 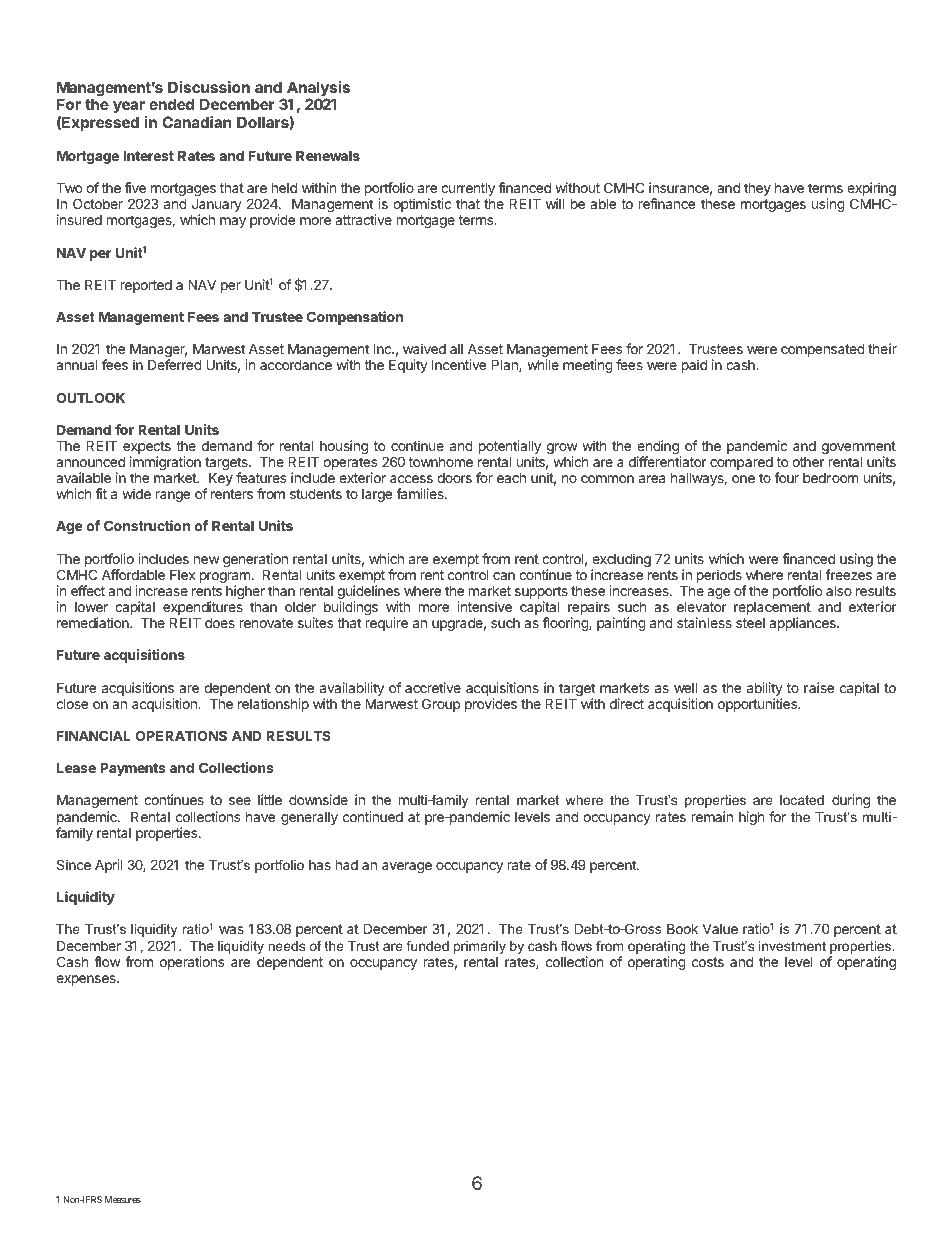 What do you see at coordinates (171, 104) in the image?
I see `ended` at bounding box center [171, 104].
